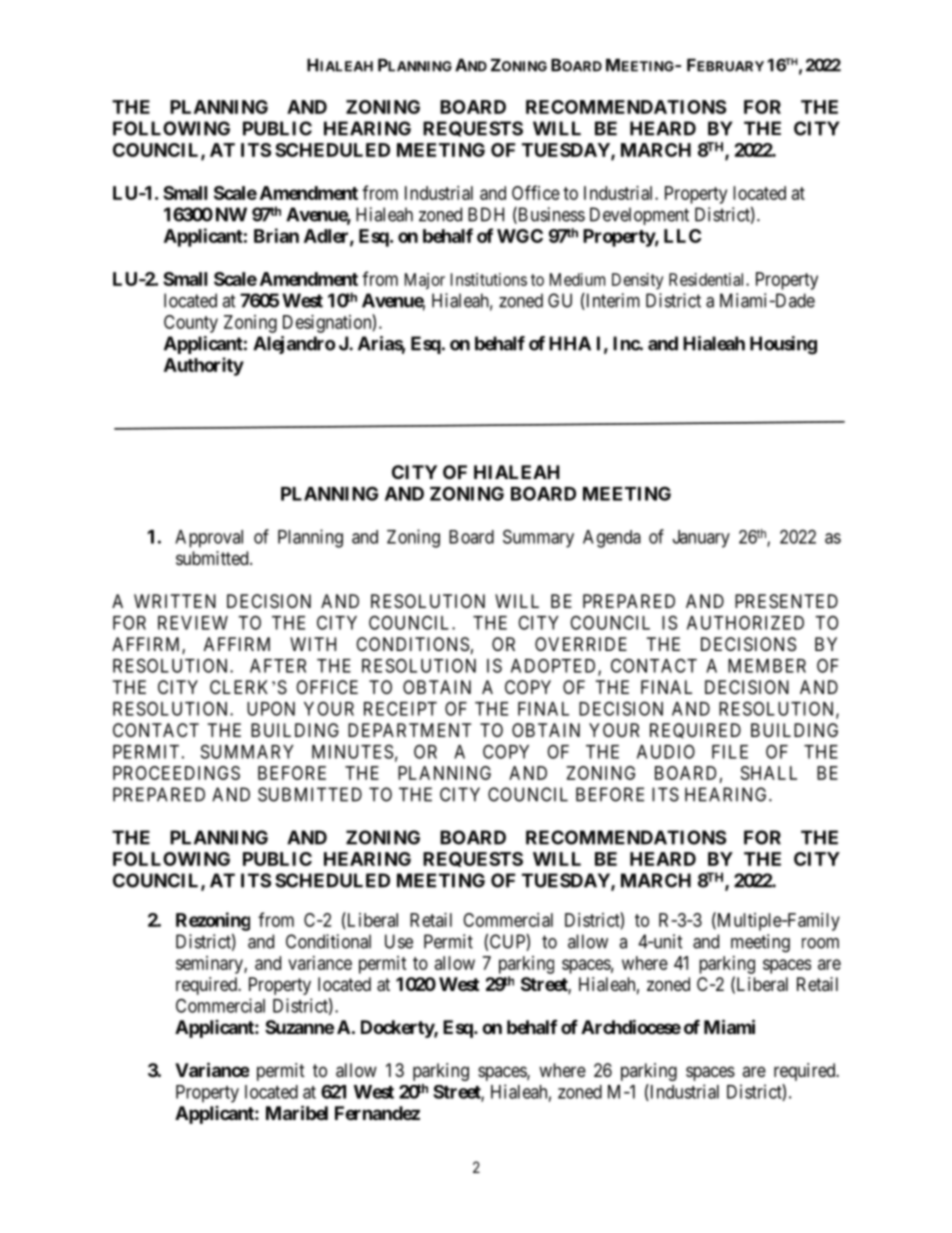 The image size is (952, 1233). I want to click on Maribel, so click(297, 1112).
